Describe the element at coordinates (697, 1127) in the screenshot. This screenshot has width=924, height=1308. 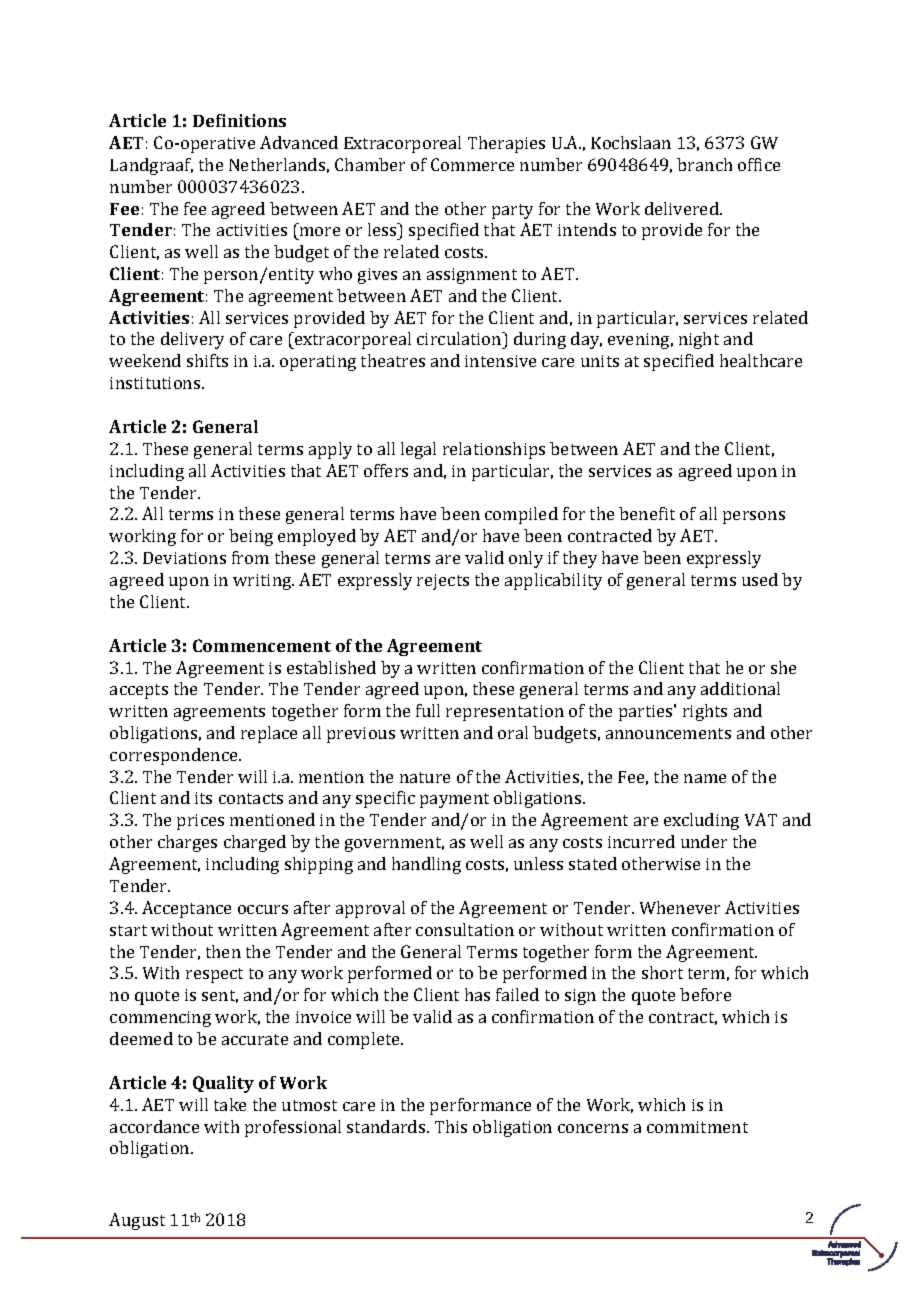
I see `commitment` at that location.
